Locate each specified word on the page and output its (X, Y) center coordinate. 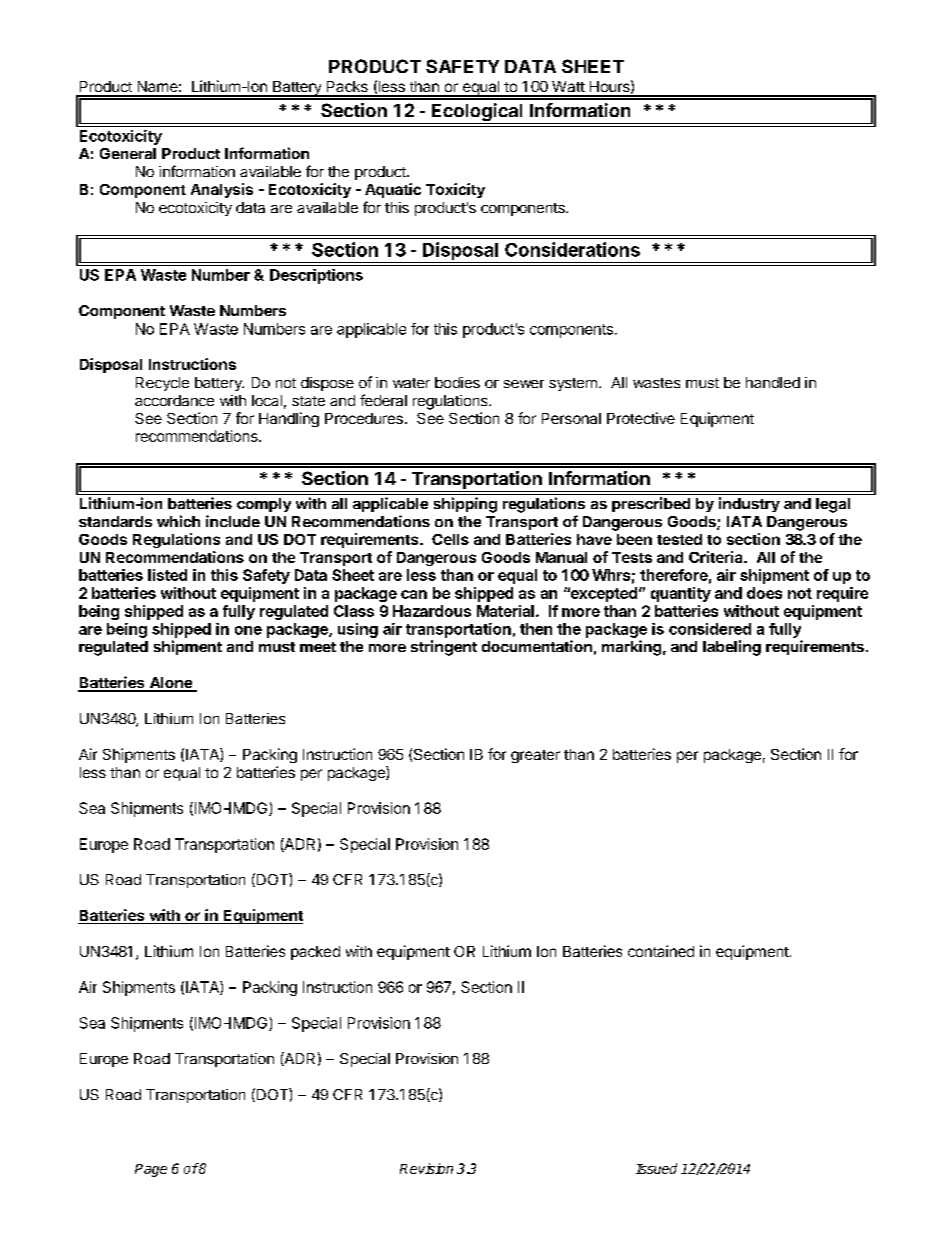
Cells (450, 539)
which (178, 521)
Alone (170, 684)
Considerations (572, 249)
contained (661, 951)
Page (151, 1170)
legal (833, 505)
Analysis (222, 190)
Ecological (477, 113)
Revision (426, 1168)
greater (535, 756)
